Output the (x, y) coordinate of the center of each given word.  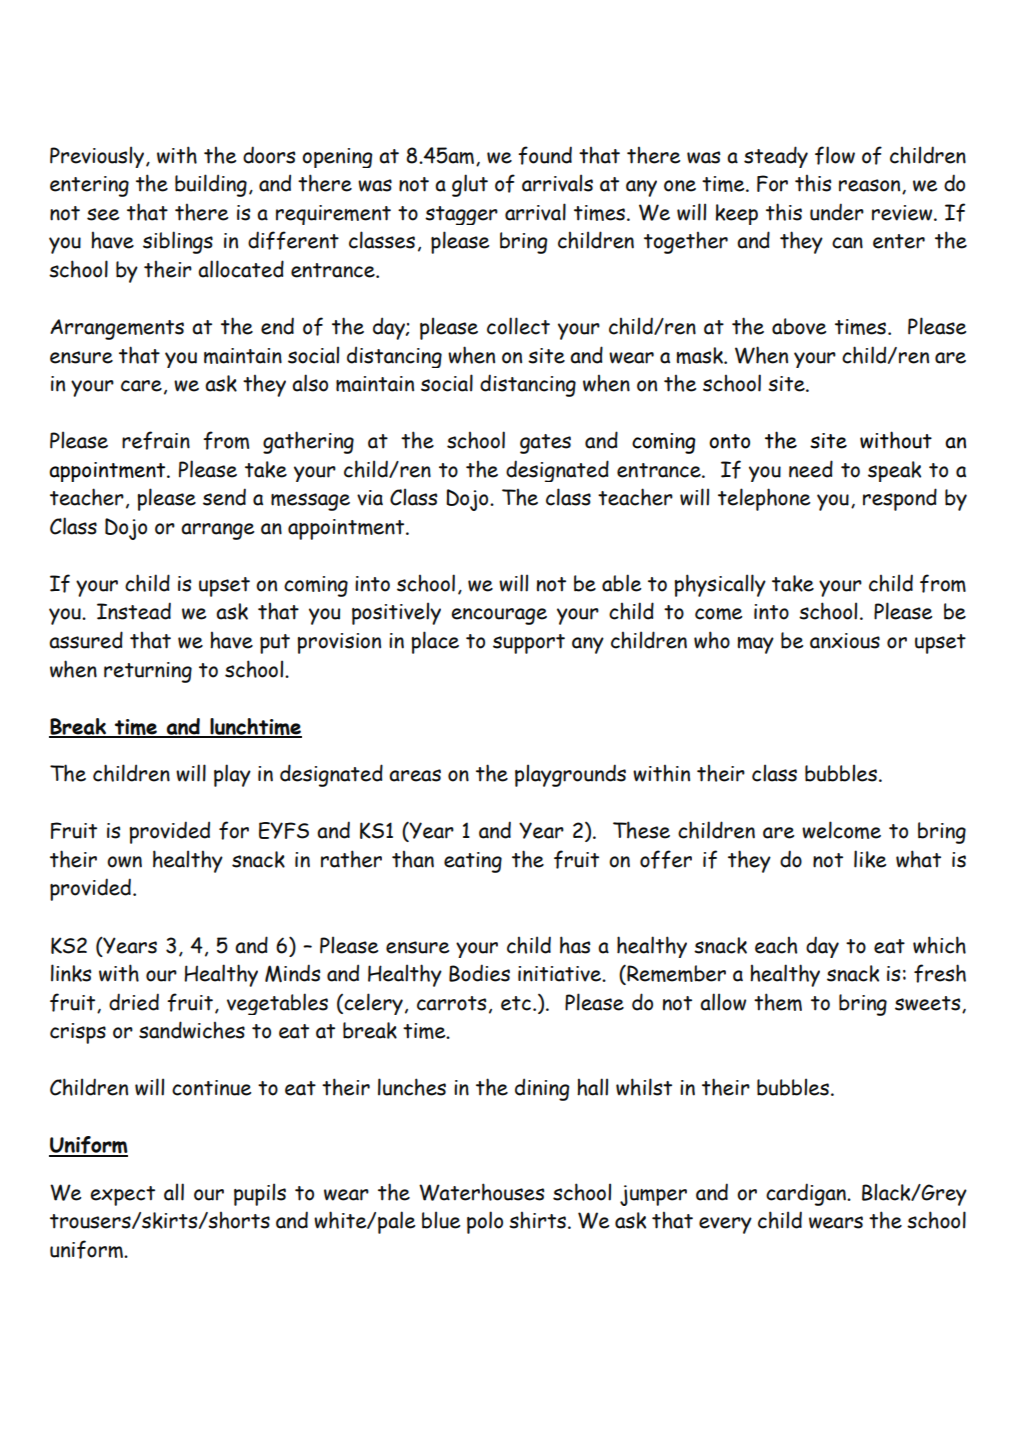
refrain (156, 440)
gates (545, 444)
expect (122, 1196)
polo (485, 1222)
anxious (845, 641)
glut (470, 185)
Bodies (479, 973)
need (811, 469)
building (211, 185)
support (529, 644)
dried (134, 1002)
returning (148, 672)
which (939, 945)
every (725, 1225)
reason (871, 186)
